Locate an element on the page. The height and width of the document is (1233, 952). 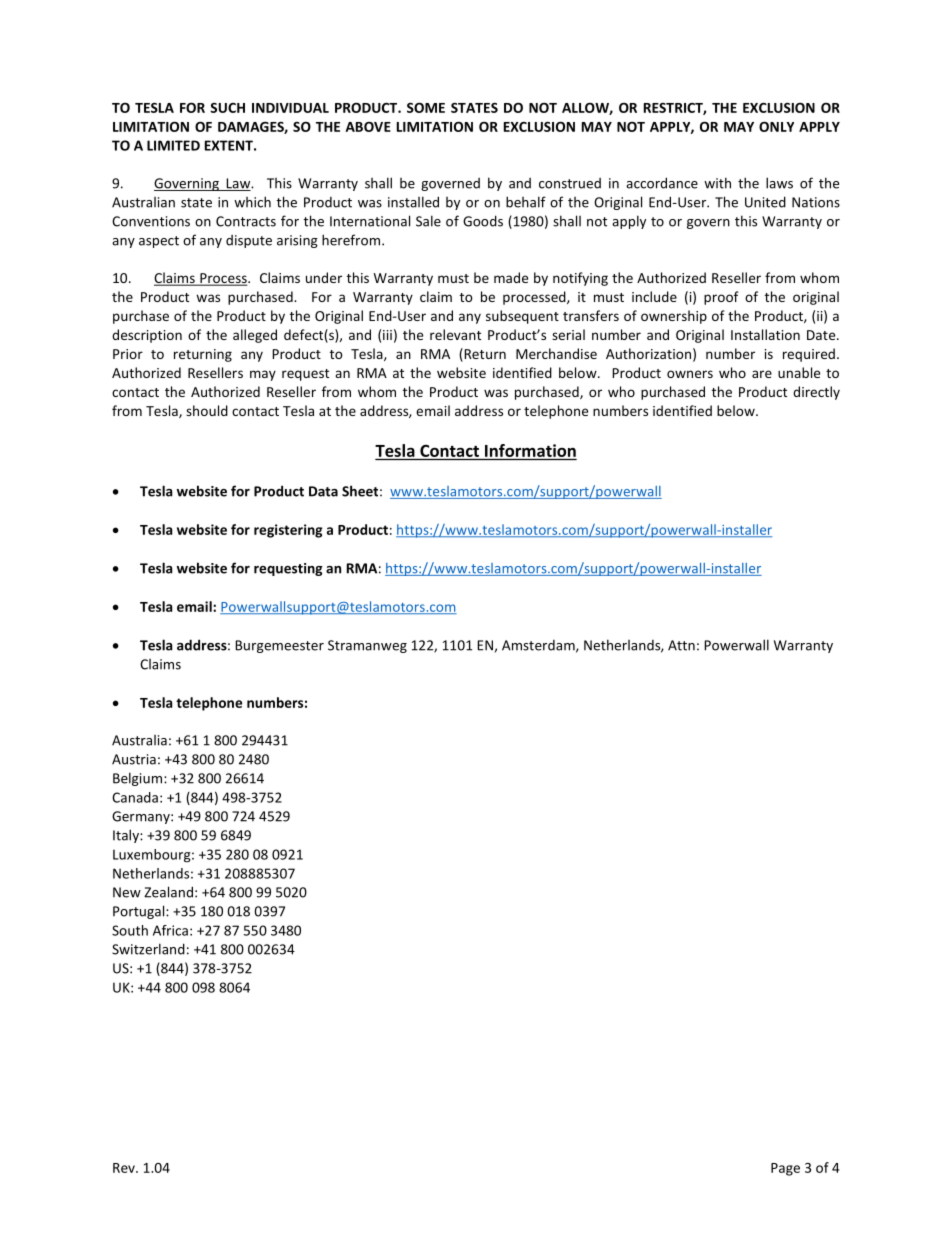
LIMITED is located at coordinates (173, 145).
